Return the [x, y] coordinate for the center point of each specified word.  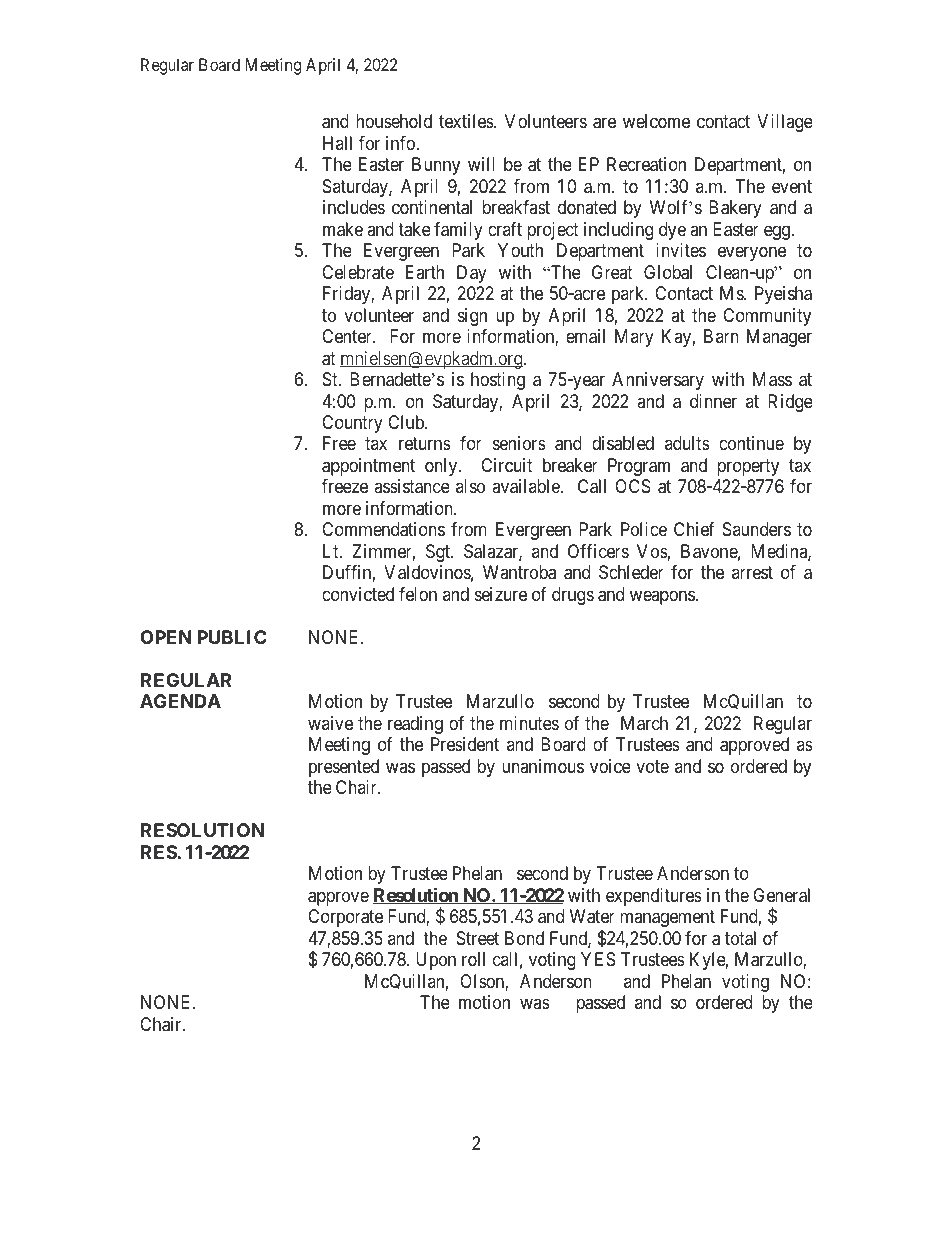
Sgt [439, 553]
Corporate [345, 918]
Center [348, 336]
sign [472, 317]
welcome [656, 121]
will [481, 164]
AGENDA [180, 701]
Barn [721, 336]
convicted [358, 594]
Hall [337, 143]
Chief [694, 529]
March [644, 723]
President [465, 744]
